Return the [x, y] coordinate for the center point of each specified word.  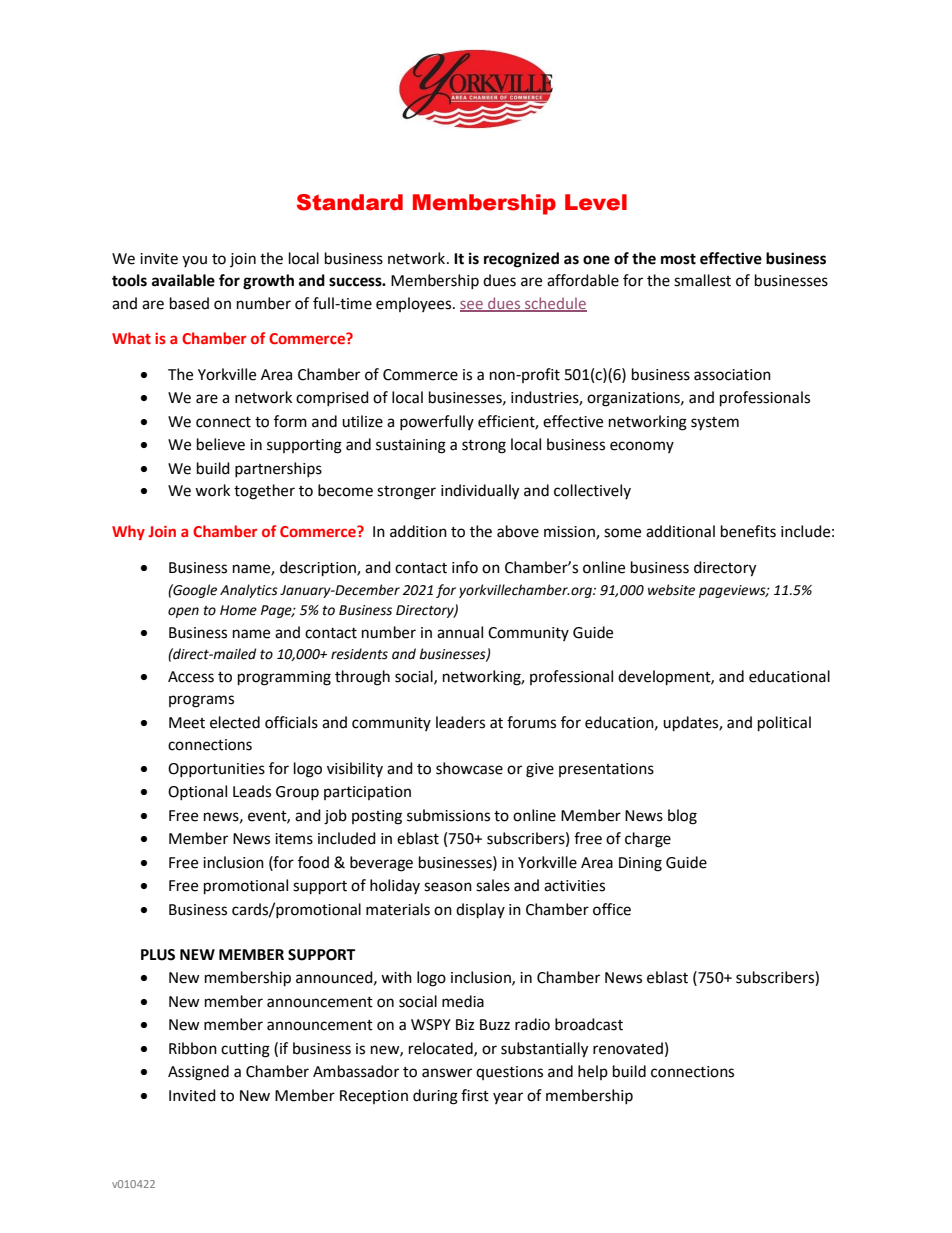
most [678, 259]
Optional [197, 792]
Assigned [198, 1073]
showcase [469, 768]
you [194, 261]
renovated [628, 1048]
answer [447, 1073]
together [264, 492]
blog [682, 817]
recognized [521, 260]
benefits [748, 531]
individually [480, 492]
